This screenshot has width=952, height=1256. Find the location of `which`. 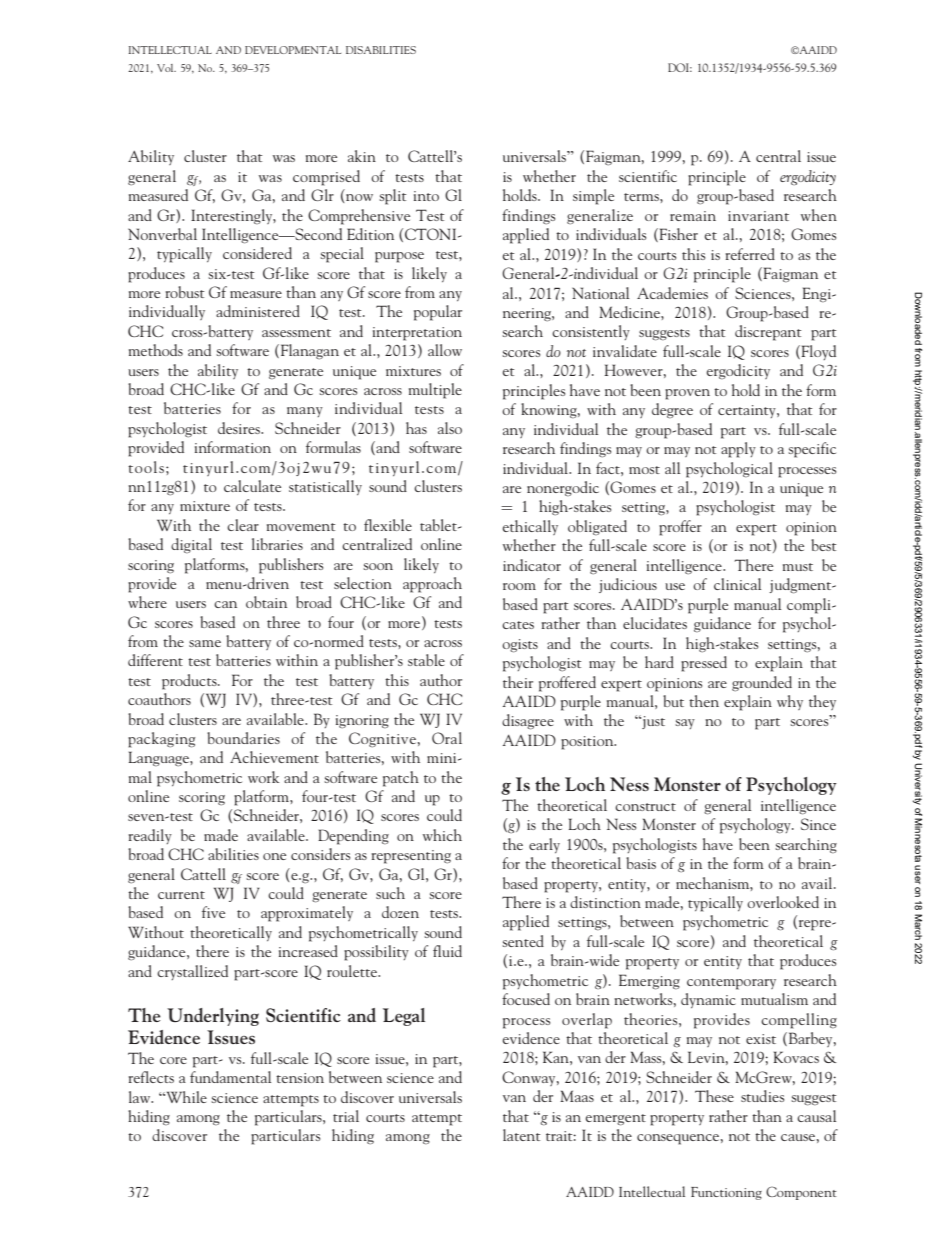

which is located at coordinates (442, 835).
